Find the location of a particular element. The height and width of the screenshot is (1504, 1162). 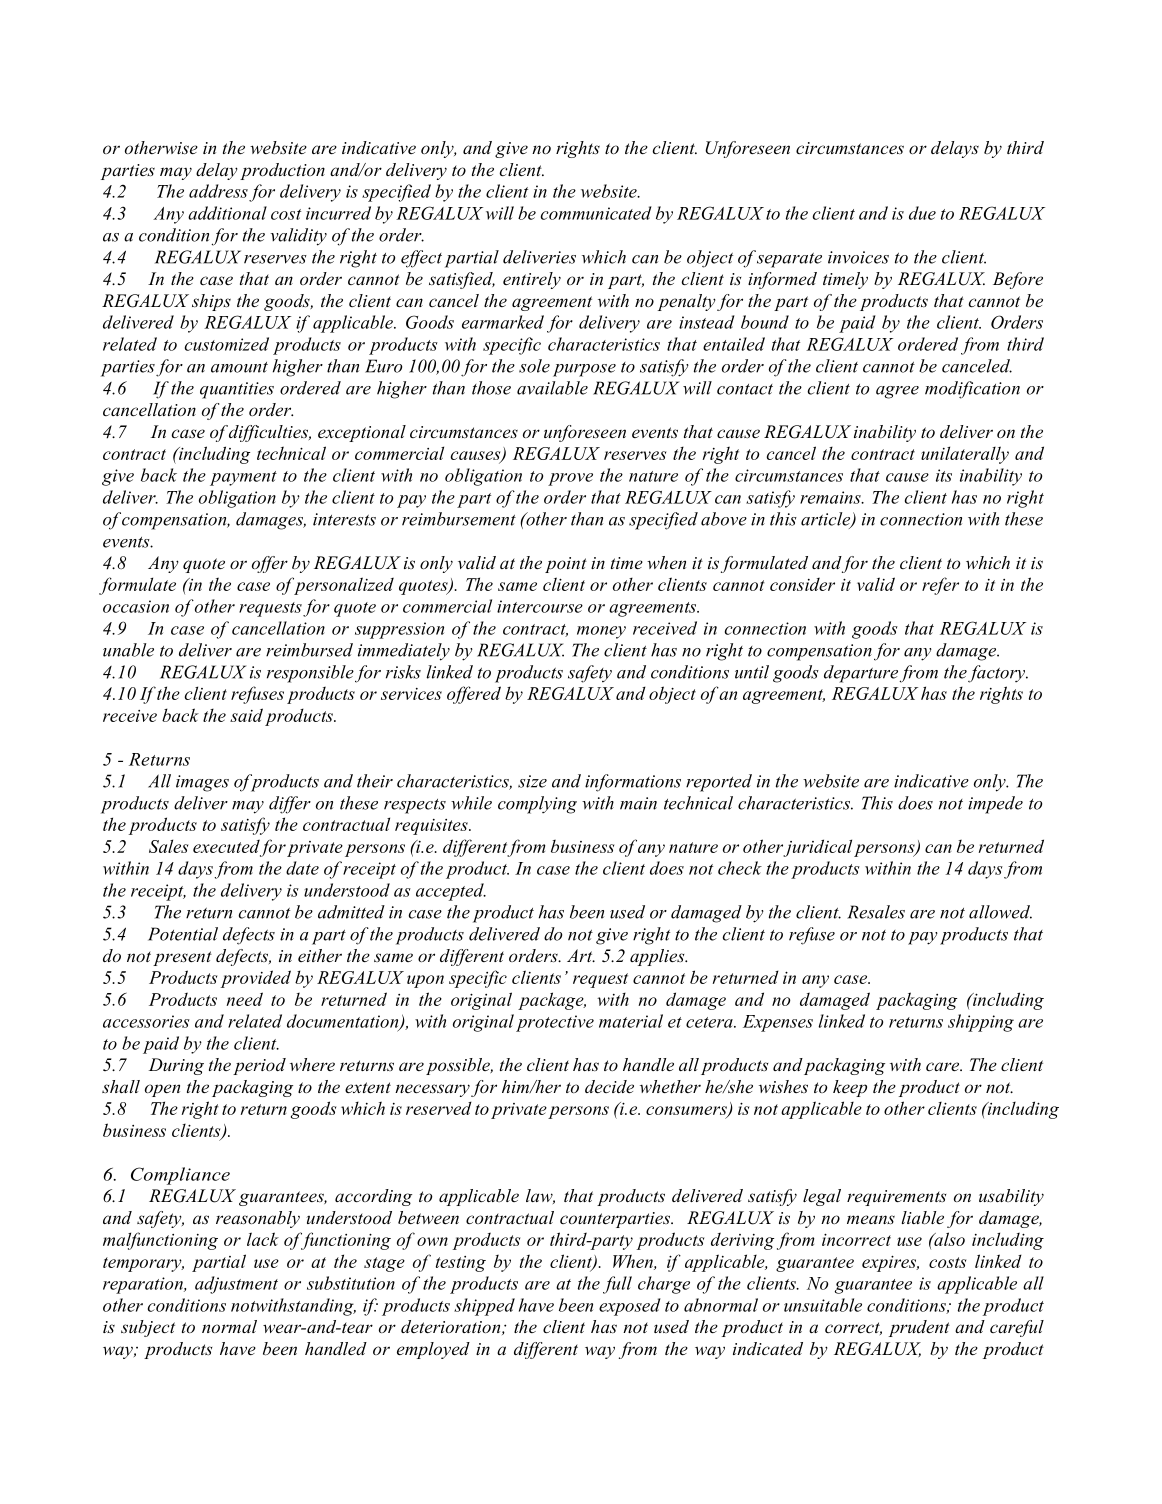

adjustment is located at coordinates (236, 1285).
